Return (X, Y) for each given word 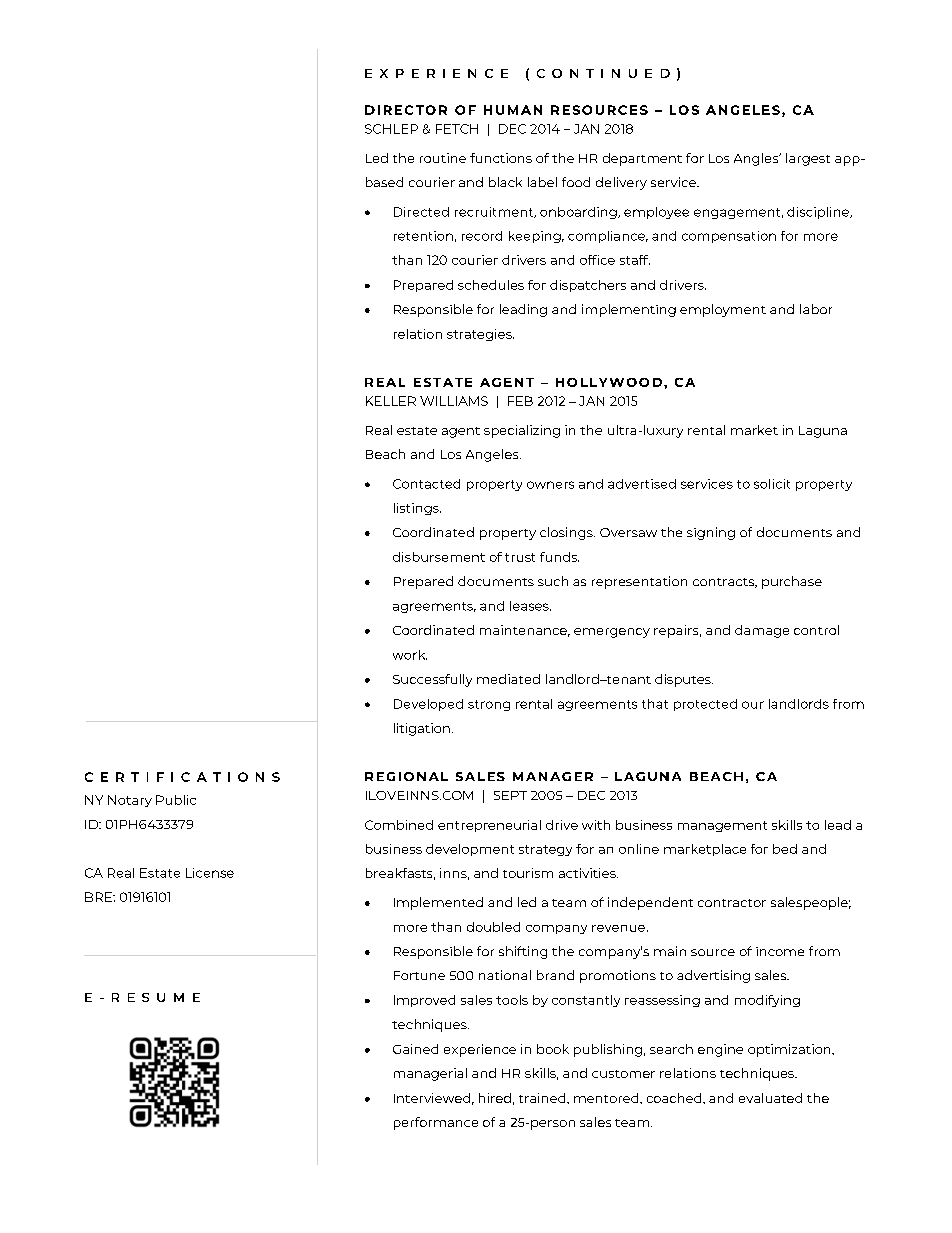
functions (501, 158)
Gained (415, 1049)
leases (530, 606)
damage (762, 631)
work (410, 655)
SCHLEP (391, 129)
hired (495, 1098)
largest (808, 159)
